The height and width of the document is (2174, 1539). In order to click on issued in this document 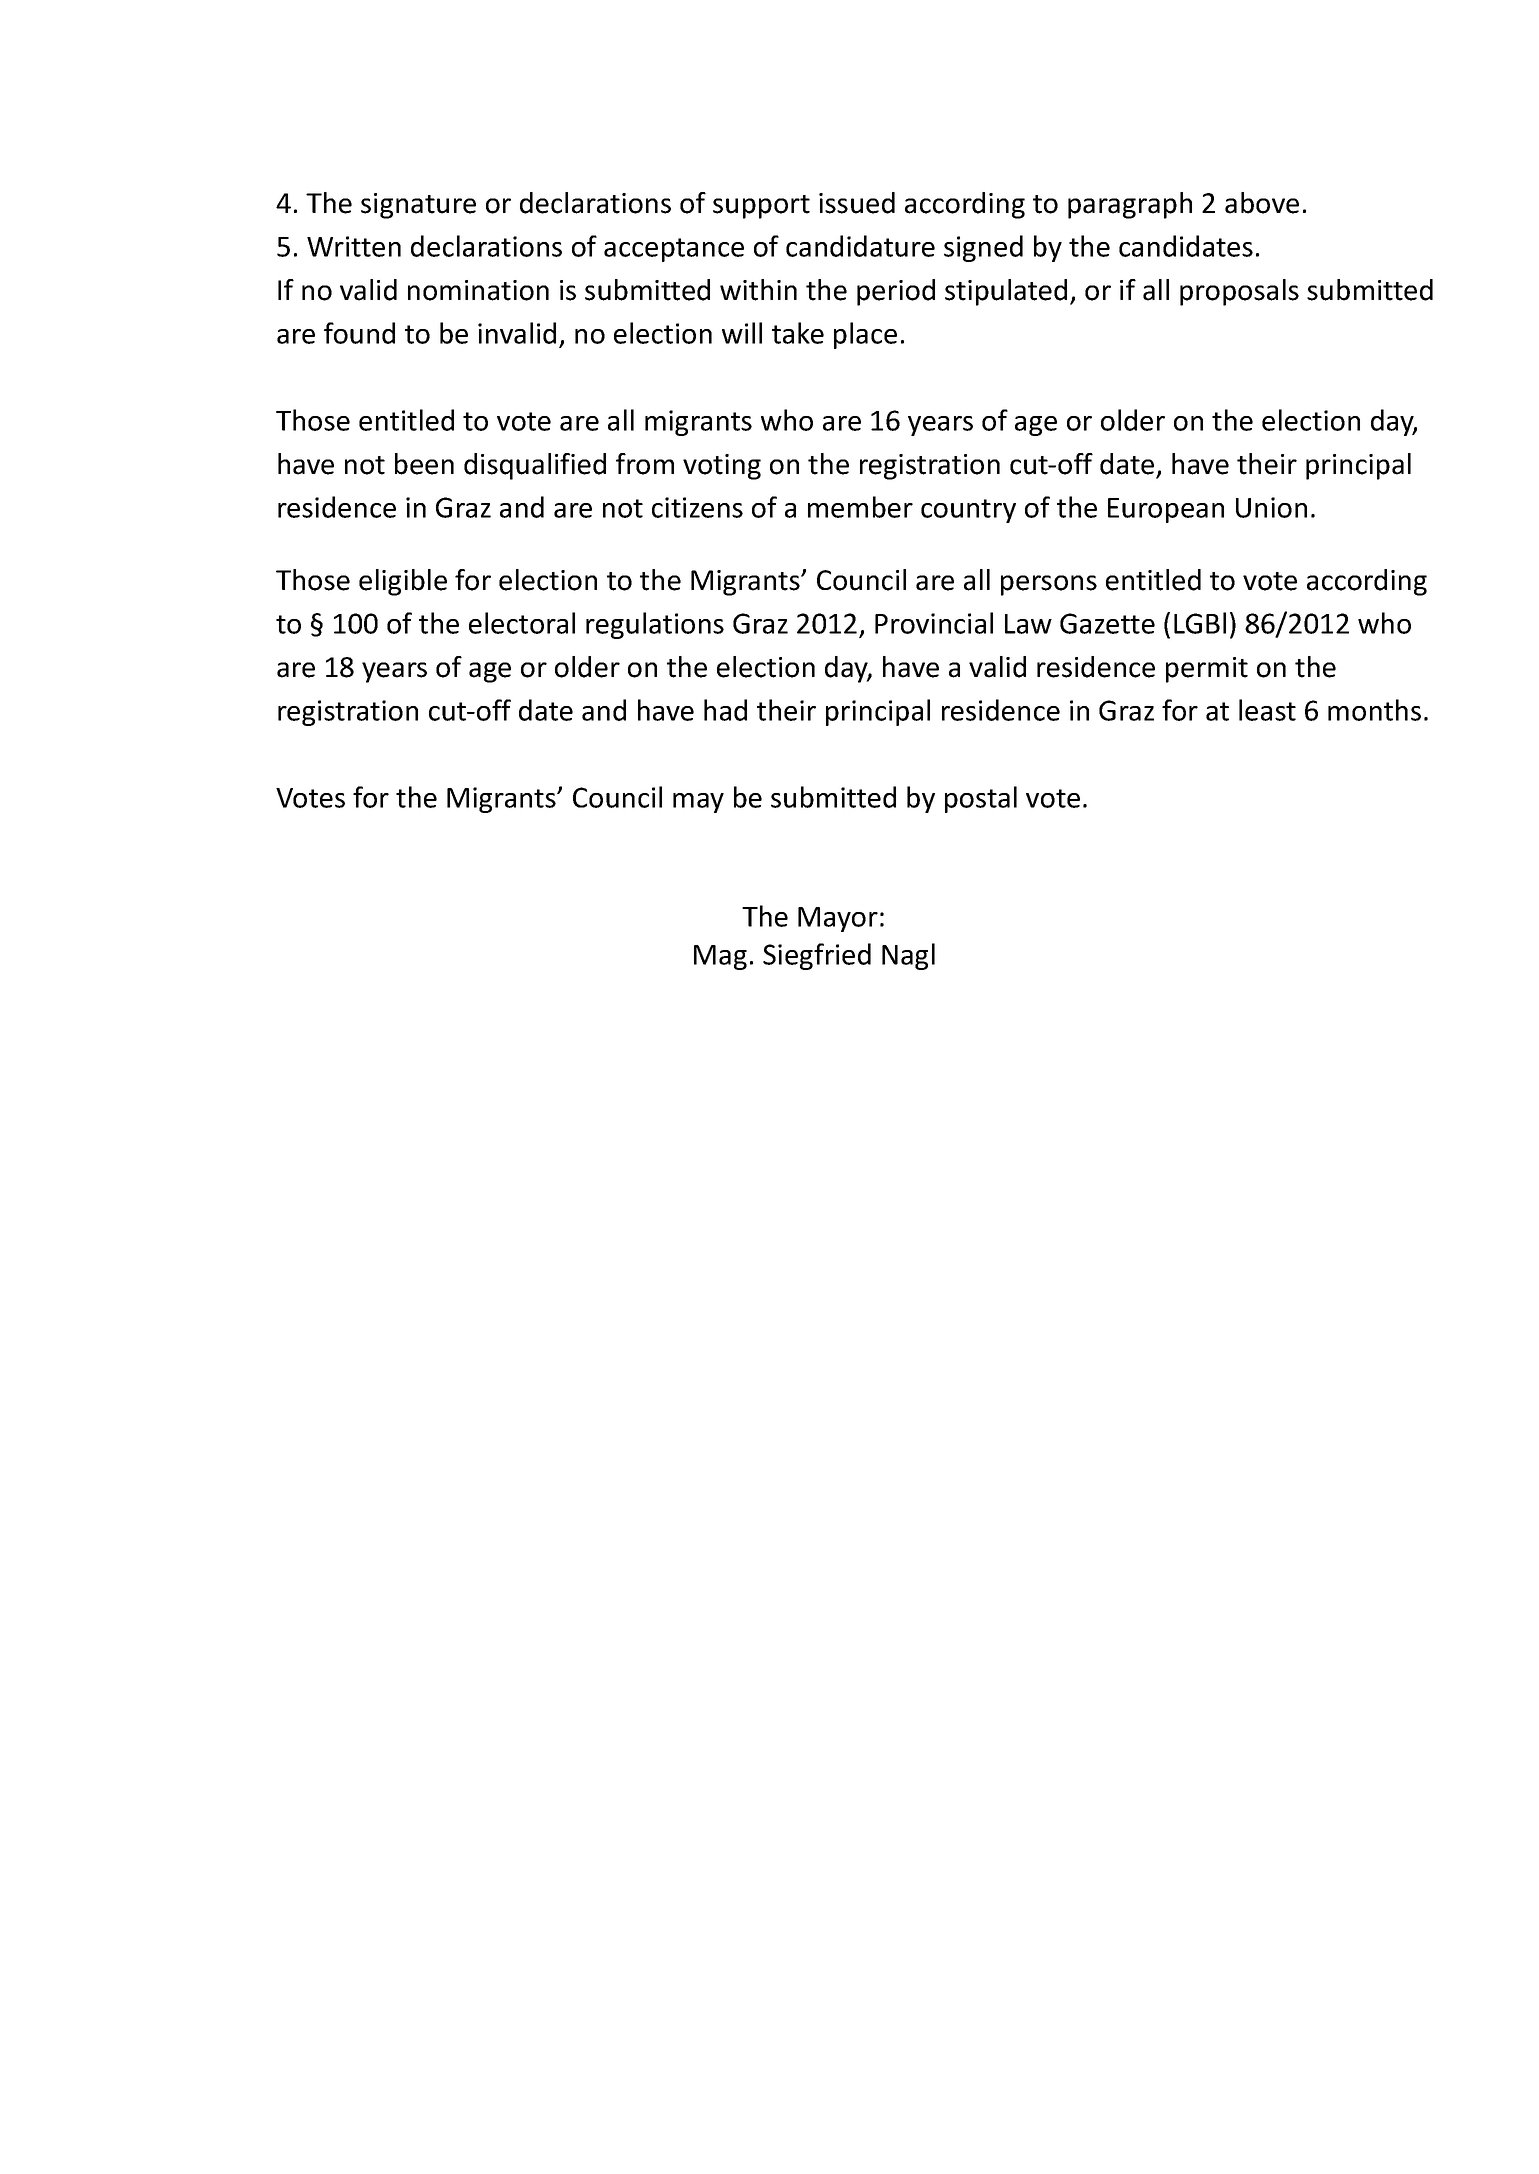, I will do `click(857, 203)`.
